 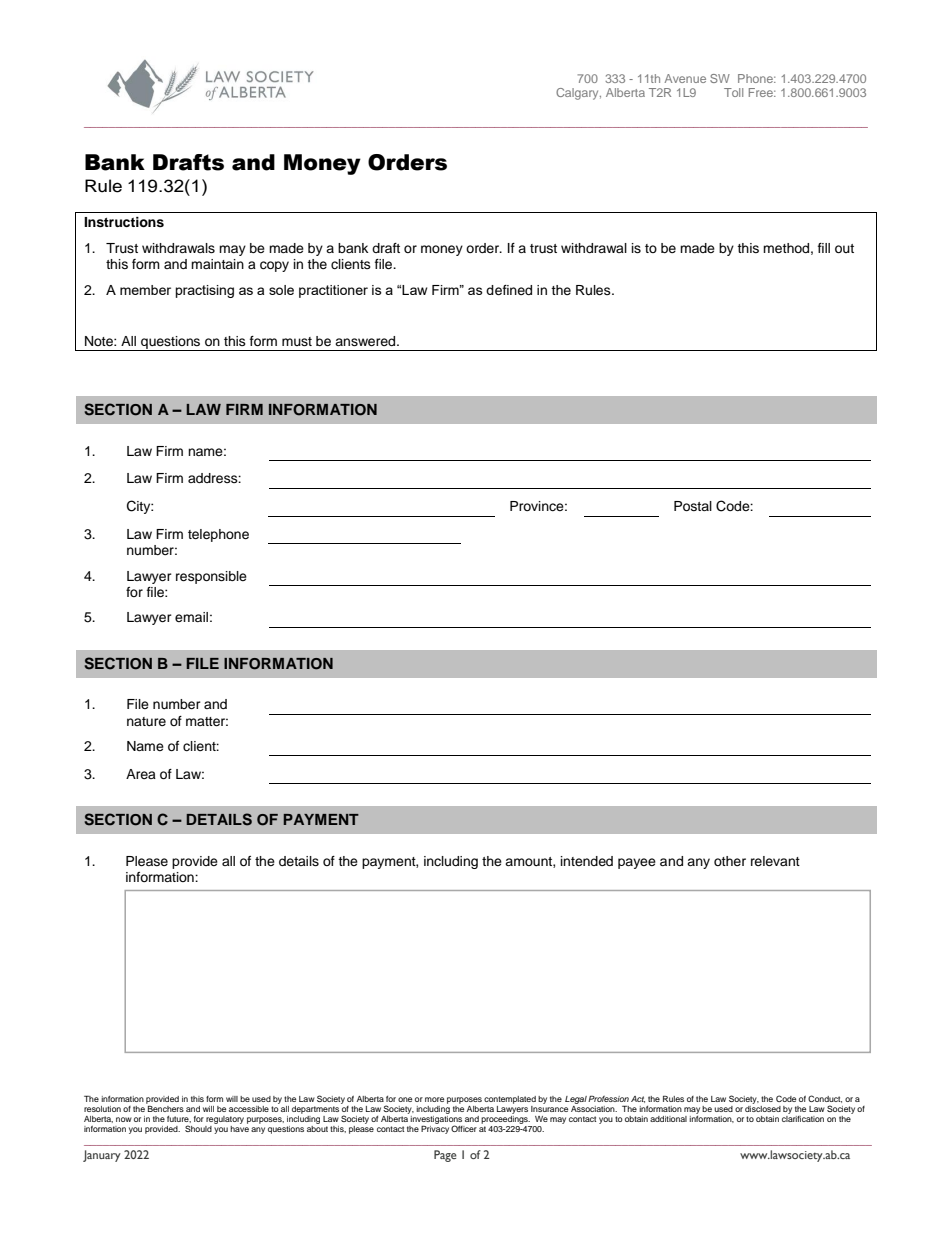 What do you see at coordinates (366, 341) in the document?
I see `answered` at bounding box center [366, 341].
